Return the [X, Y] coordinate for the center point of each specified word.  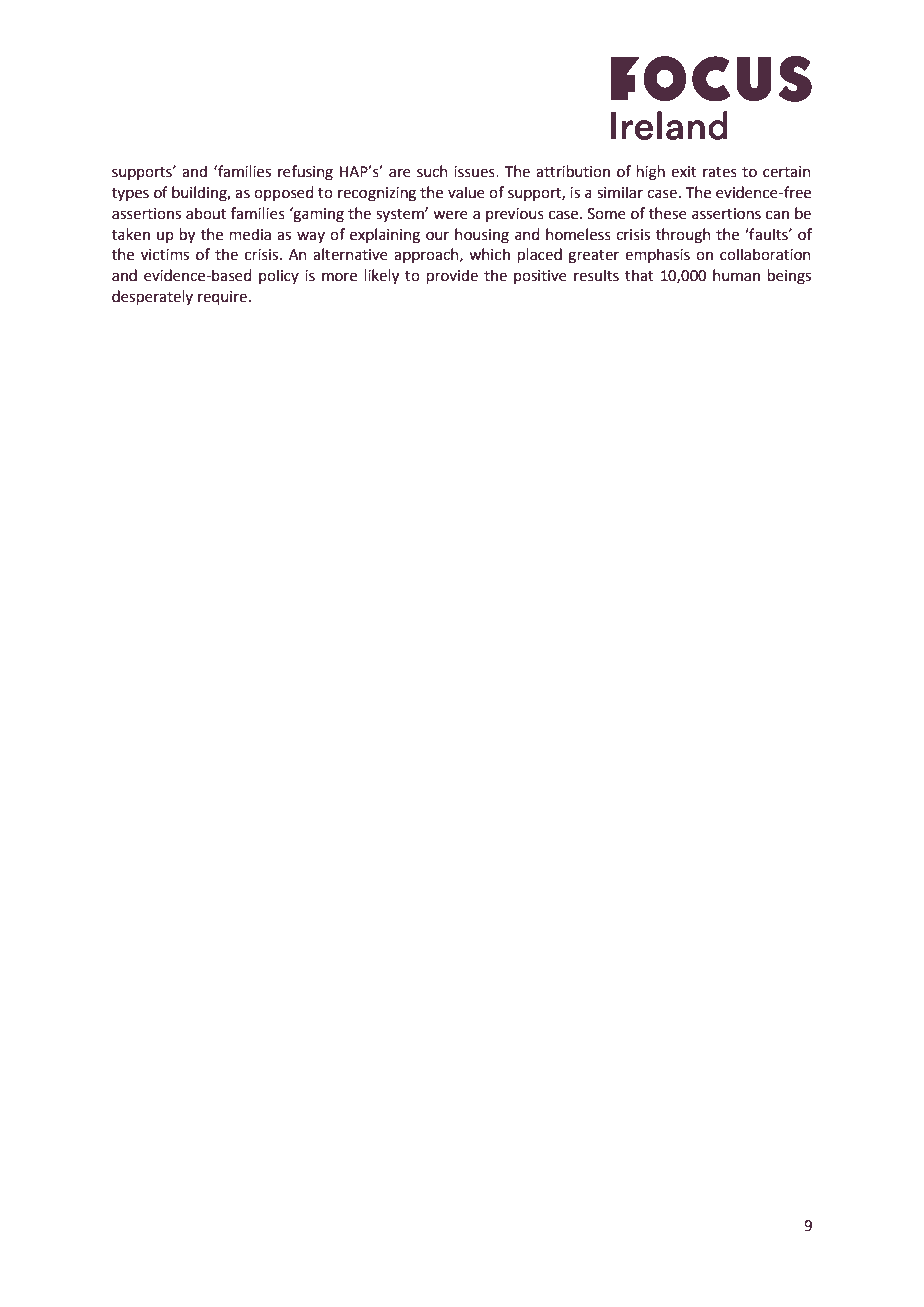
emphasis [657, 255]
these [668, 213]
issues [475, 172]
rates [720, 172]
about [206, 213]
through [683, 236]
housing [482, 236]
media [250, 234]
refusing [305, 173]
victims [165, 255]
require [222, 298]
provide [452, 276]
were [450, 215]
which [489, 254]
